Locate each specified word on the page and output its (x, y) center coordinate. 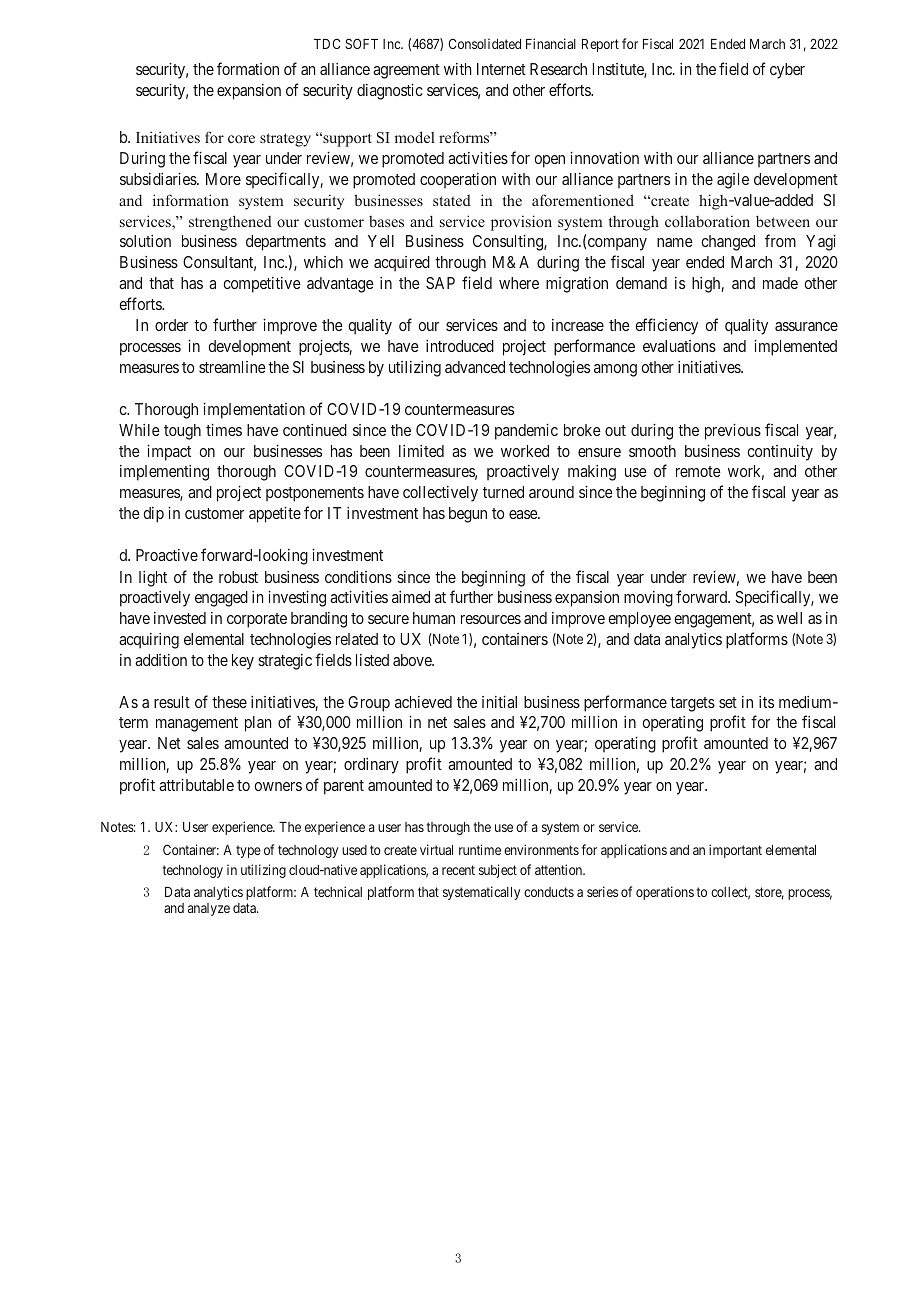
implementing (164, 473)
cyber (787, 71)
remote (698, 471)
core (241, 139)
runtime (480, 849)
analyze (209, 909)
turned (503, 492)
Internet (501, 69)
